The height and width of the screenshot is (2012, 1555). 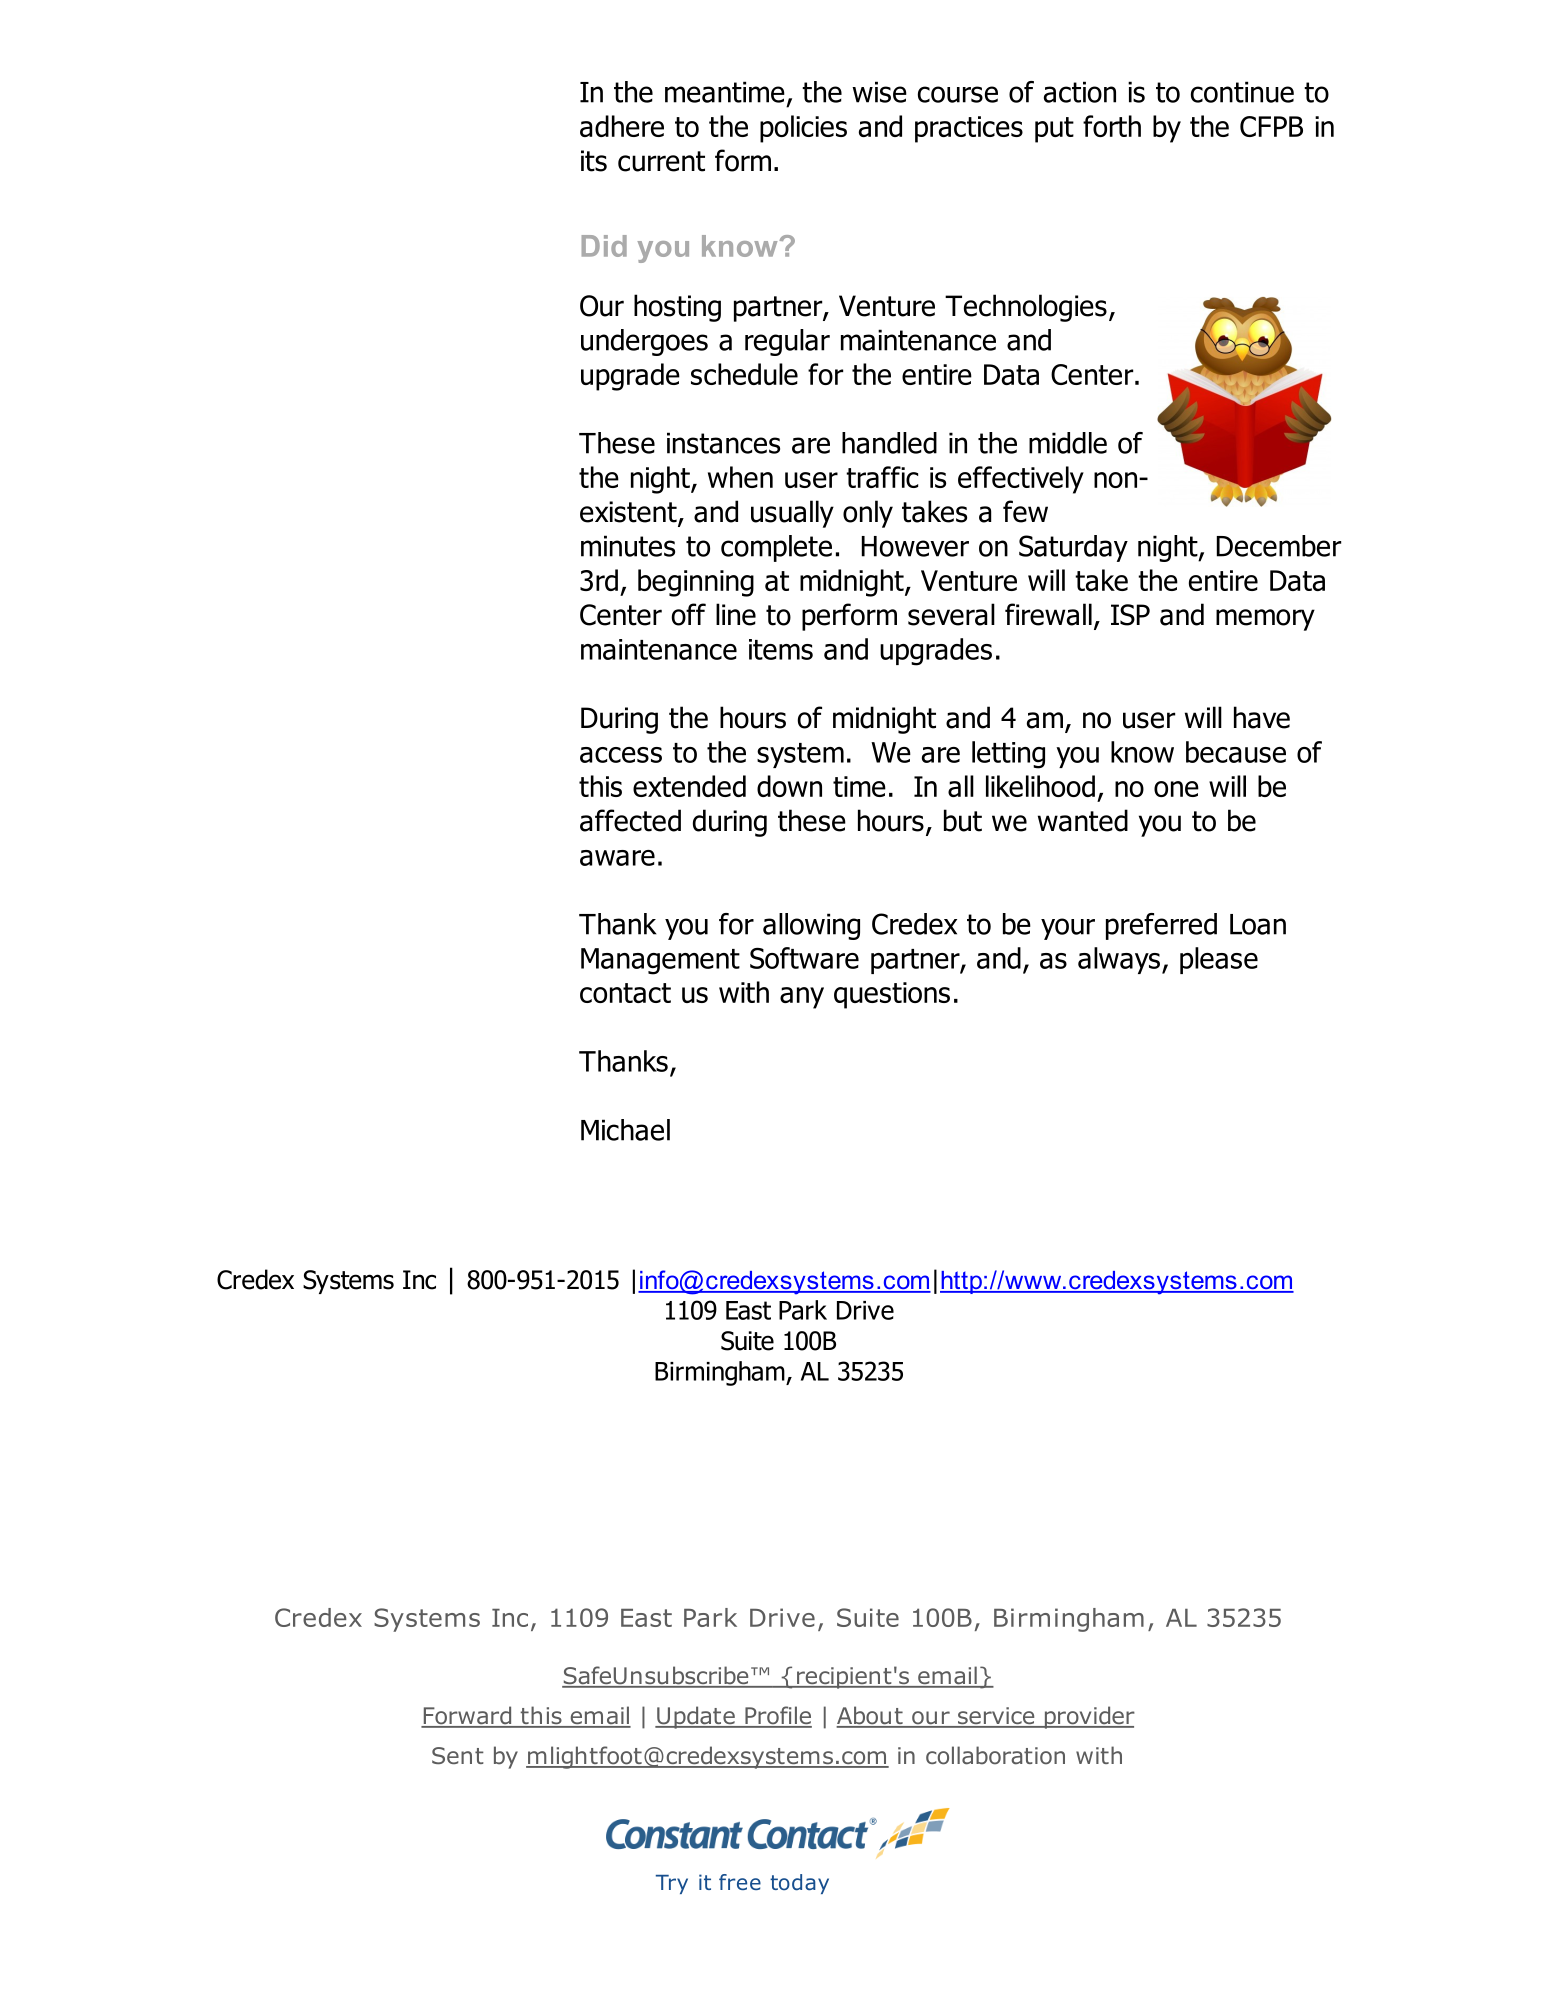 What do you see at coordinates (870, 1716) in the screenshot?
I see `About` at bounding box center [870, 1716].
